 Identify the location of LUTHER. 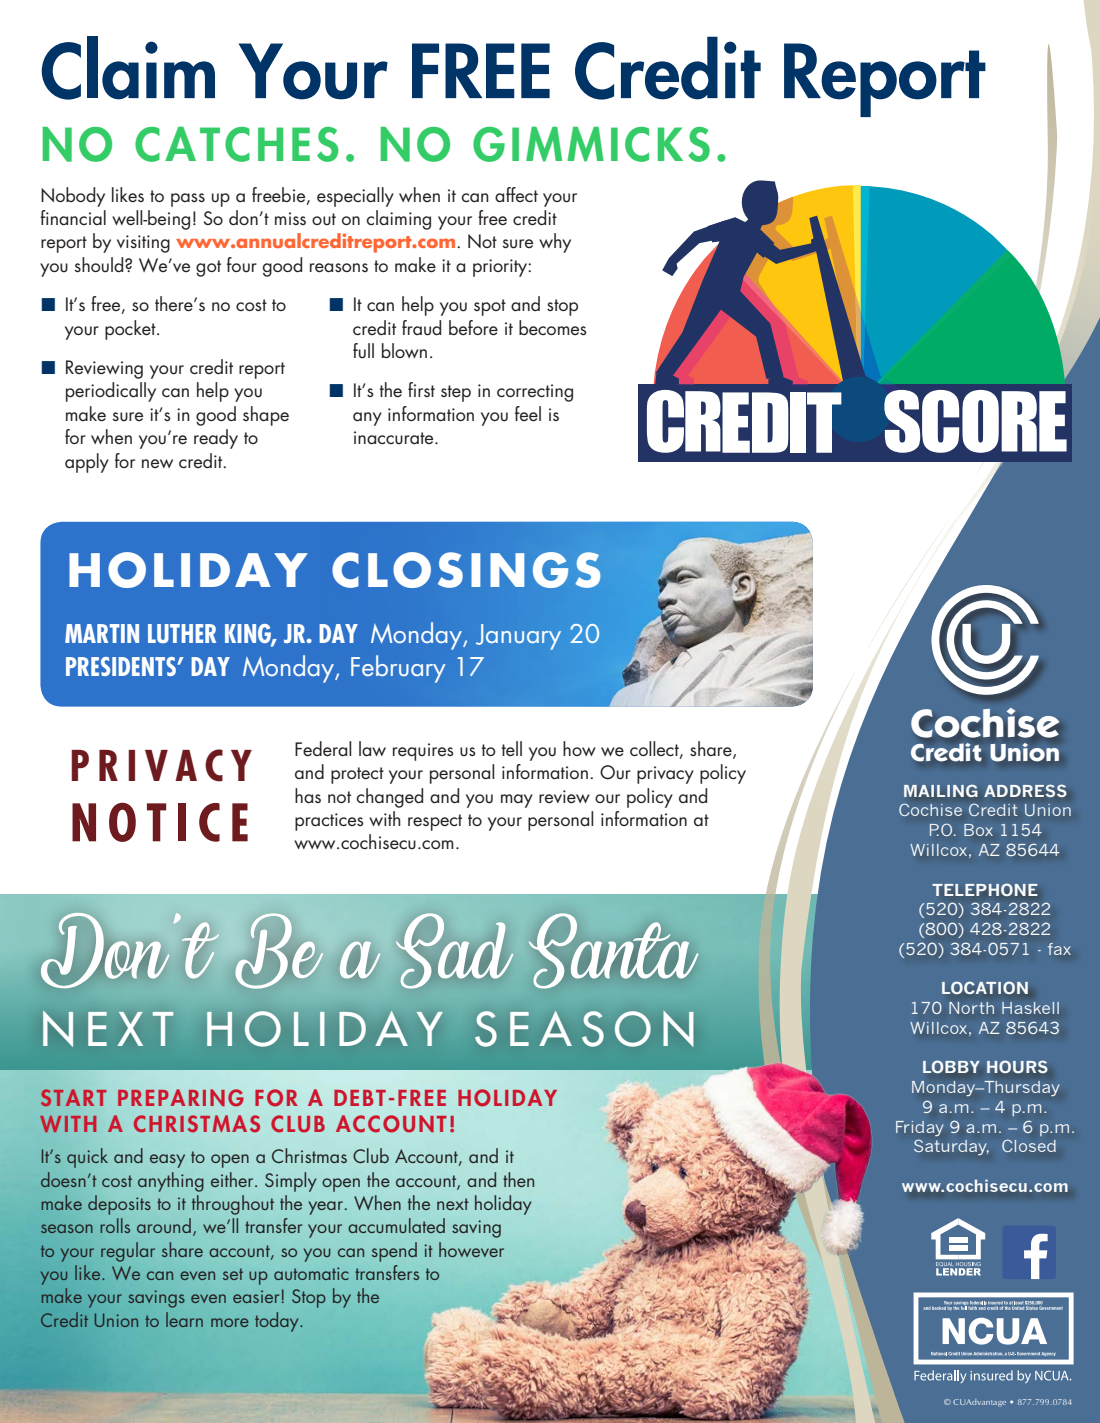
(182, 633).
